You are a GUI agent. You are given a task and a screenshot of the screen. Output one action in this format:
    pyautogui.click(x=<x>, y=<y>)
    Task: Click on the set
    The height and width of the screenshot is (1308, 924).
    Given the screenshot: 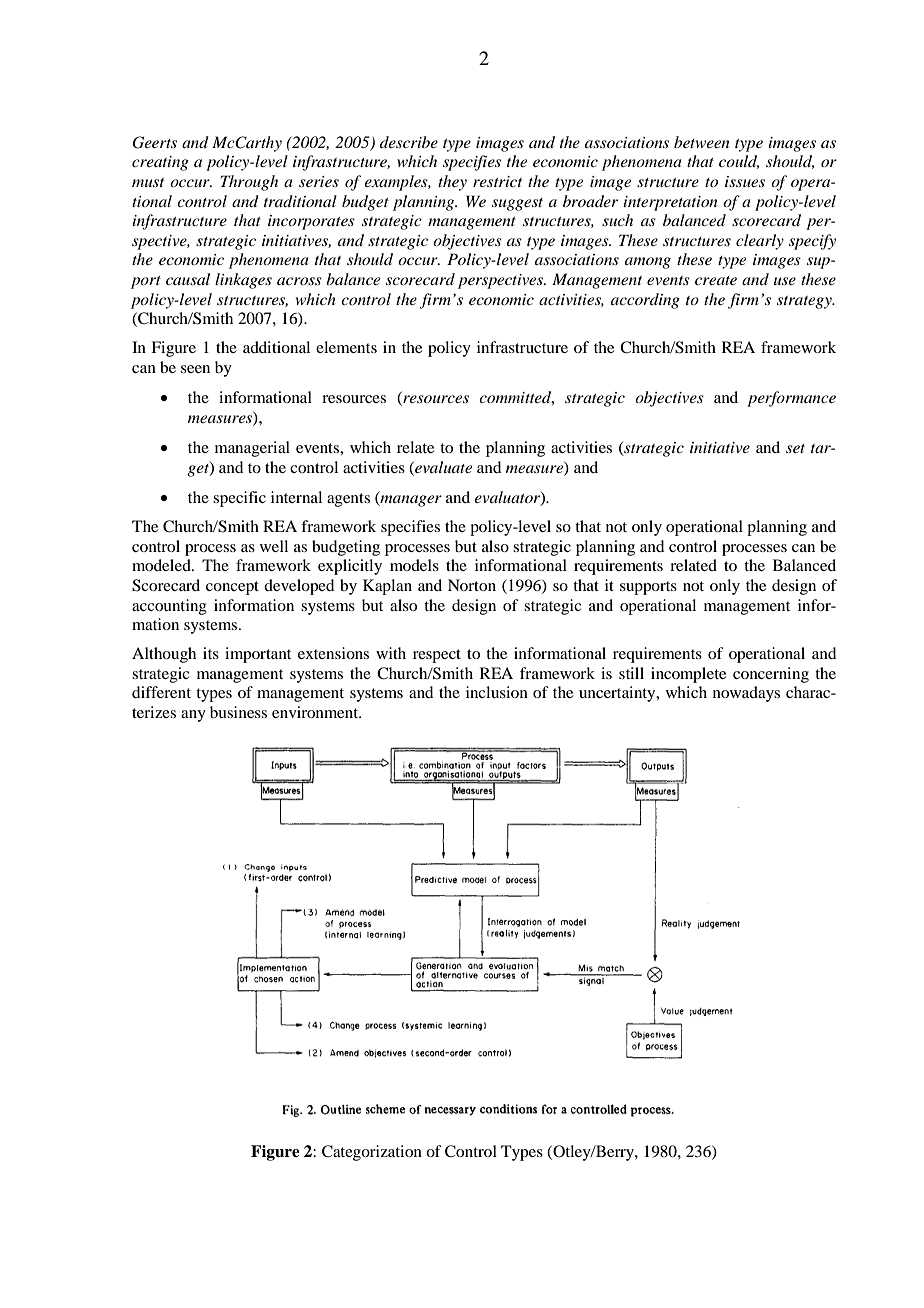 What is the action you would take?
    pyautogui.click(x=795, y=448)
